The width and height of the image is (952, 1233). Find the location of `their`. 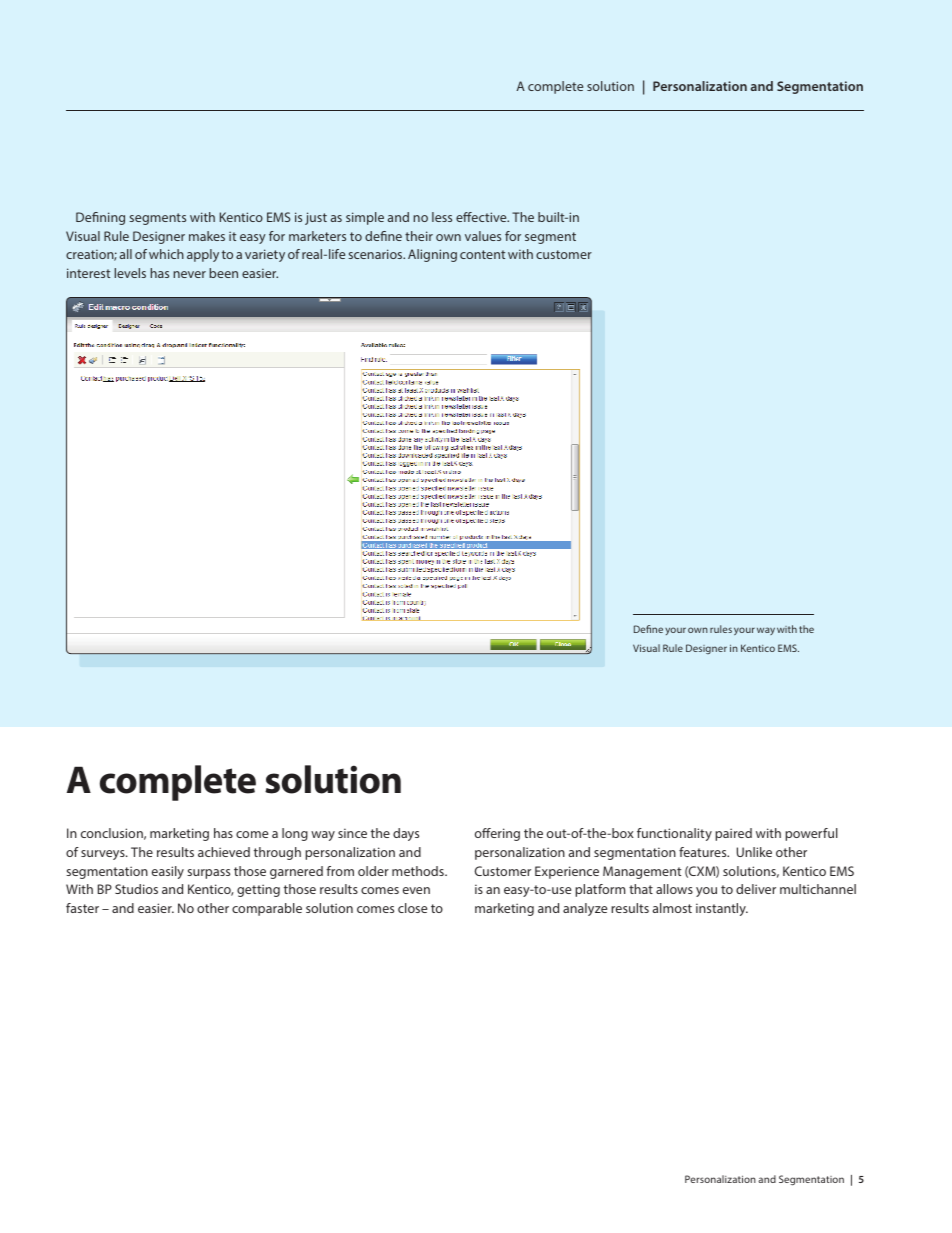

their is located at coordinates (419, 236).
